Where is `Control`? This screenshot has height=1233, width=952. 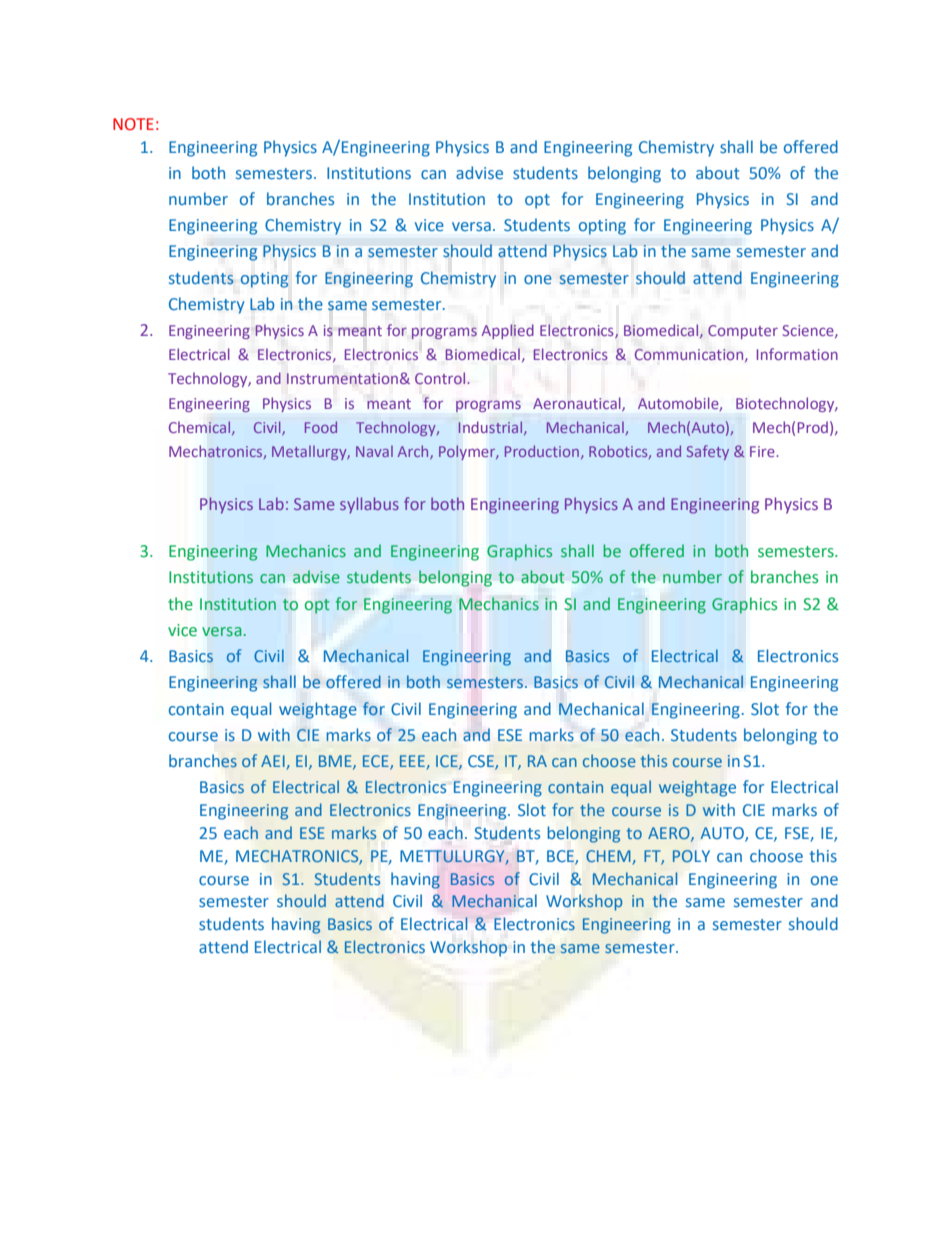
Control is located at coordinates (441, 378).
